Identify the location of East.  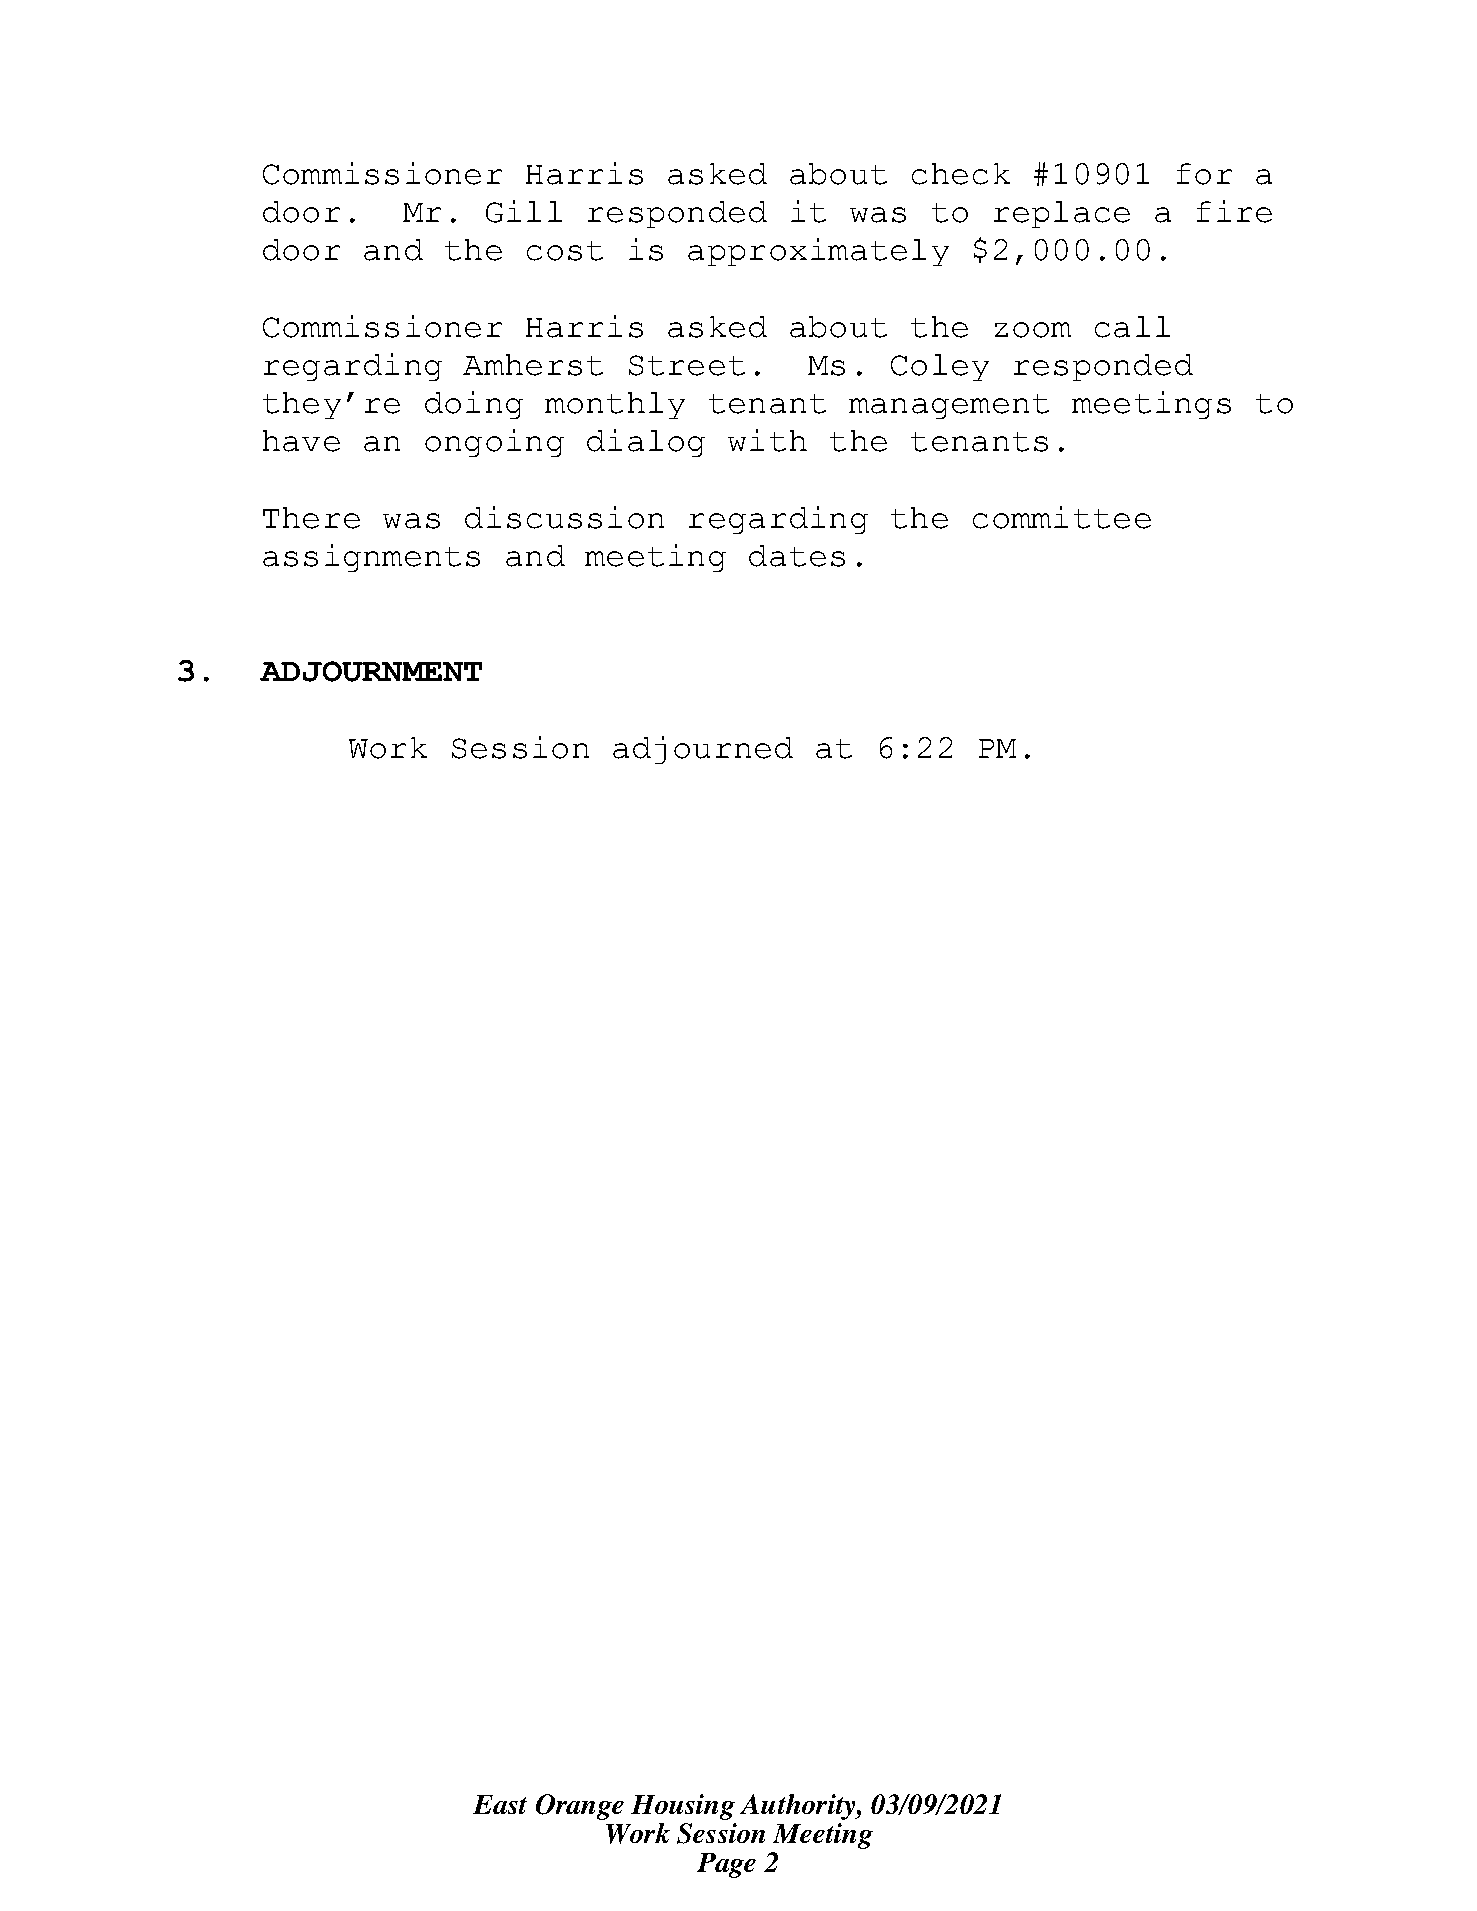
(500, 1804).
